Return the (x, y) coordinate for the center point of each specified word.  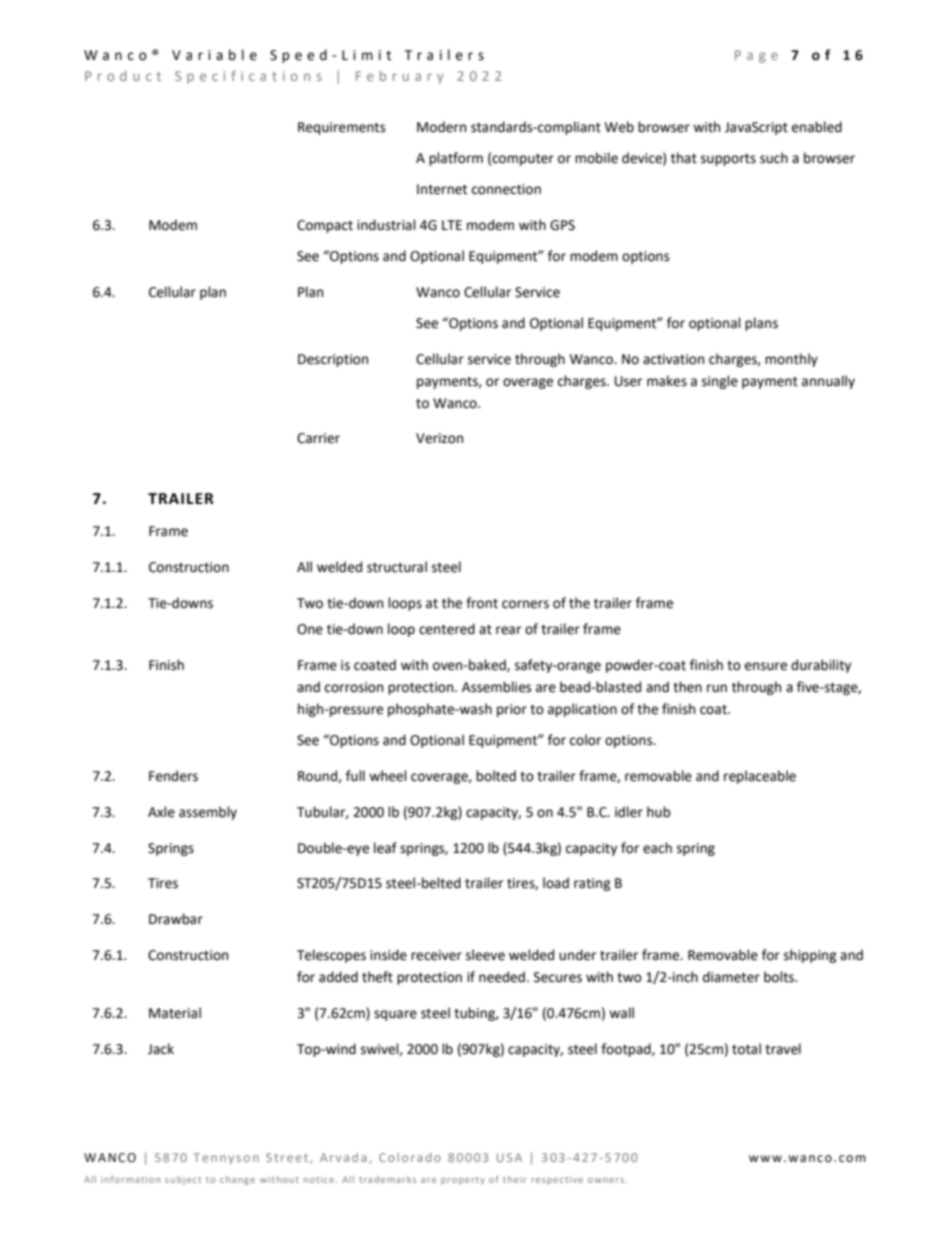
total (746, 1049)
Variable (214, 55)
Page (756, 56)
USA (509, 1157)
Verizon (439, 438)
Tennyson (226, 1159)
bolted (496, 776)
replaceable (760, 777)
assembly (208, 813)
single (720, 382)
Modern (441, 127)
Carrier (318, 438)
